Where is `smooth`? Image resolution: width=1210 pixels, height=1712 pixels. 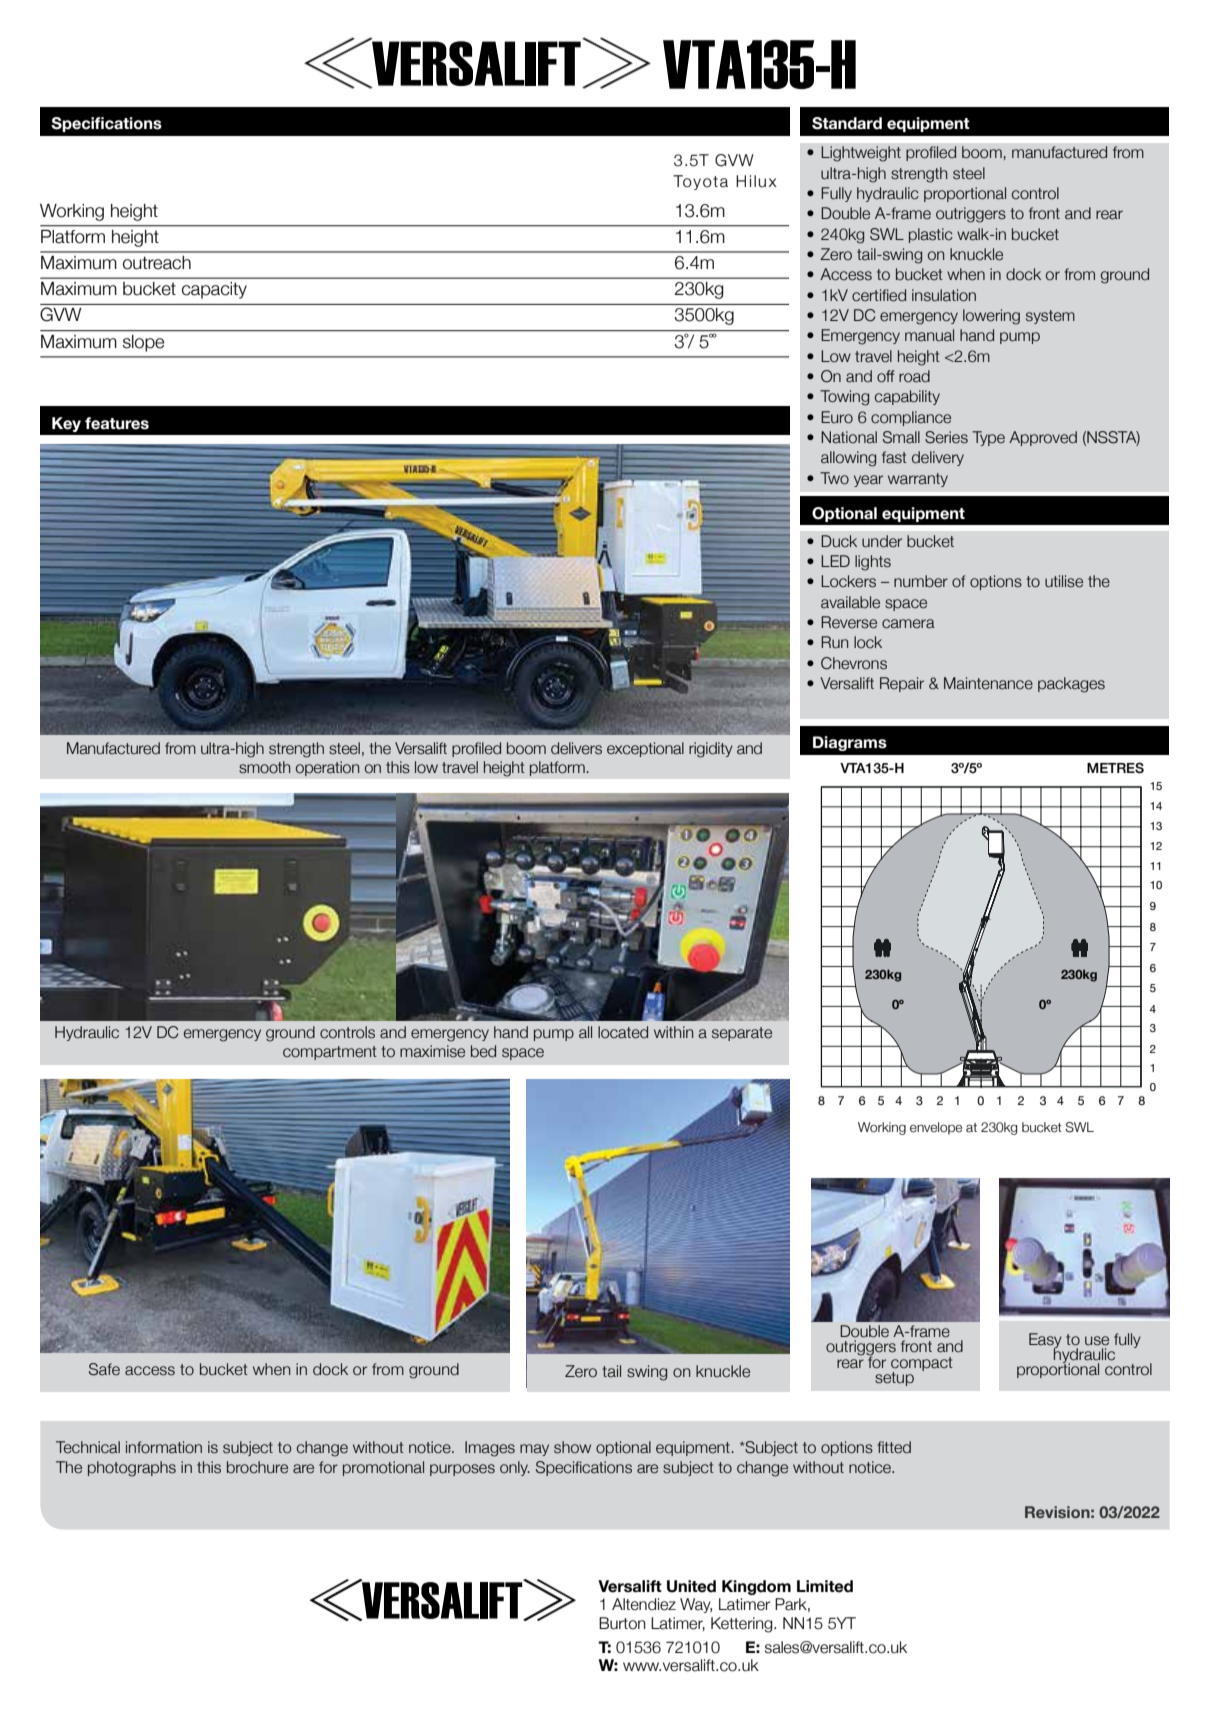 smooth is located at coordinates (264, 767).
